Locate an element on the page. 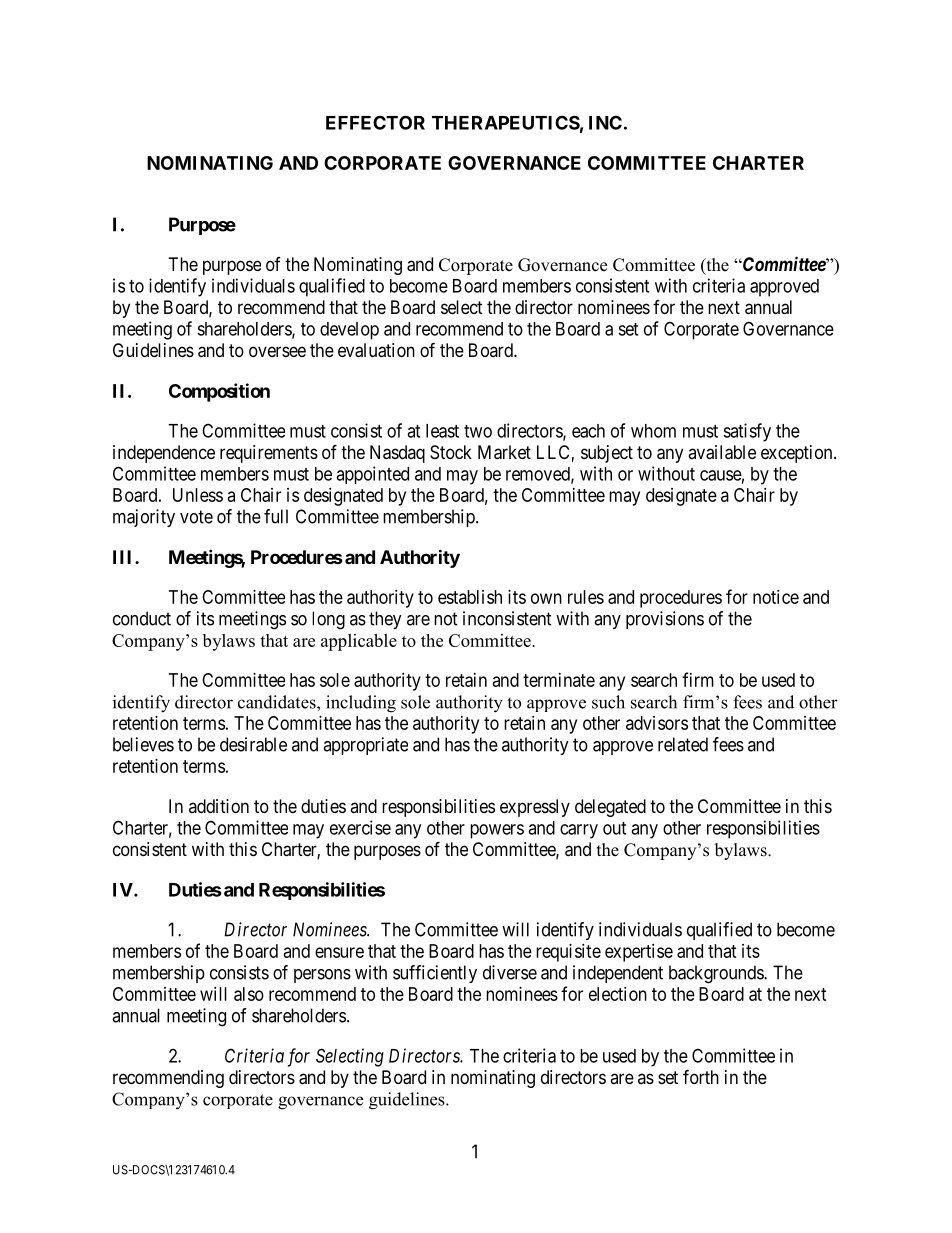  EFFECTOR is located at coordinates (375, 122).
